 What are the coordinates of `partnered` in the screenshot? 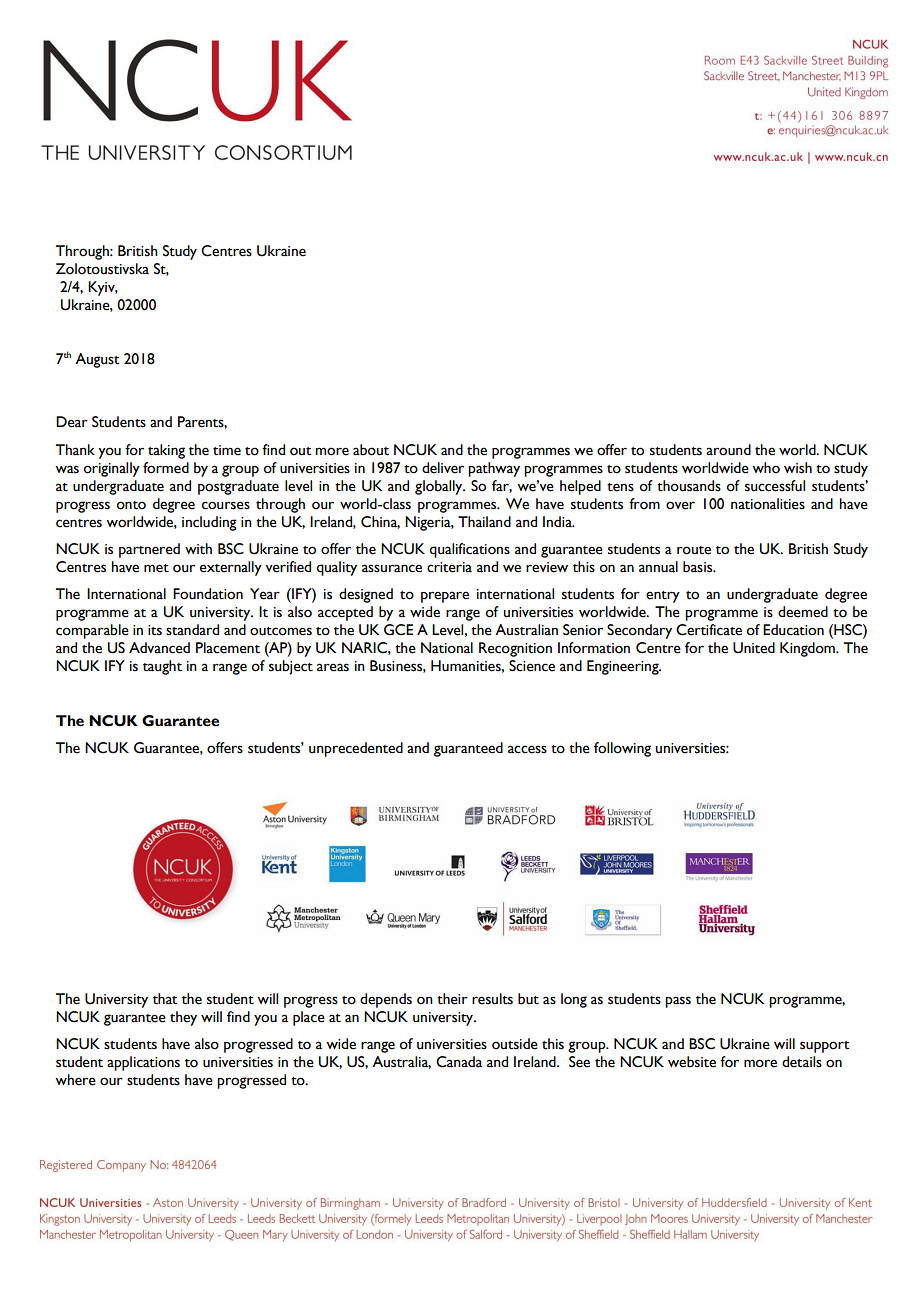 It's located at (149, 550).
